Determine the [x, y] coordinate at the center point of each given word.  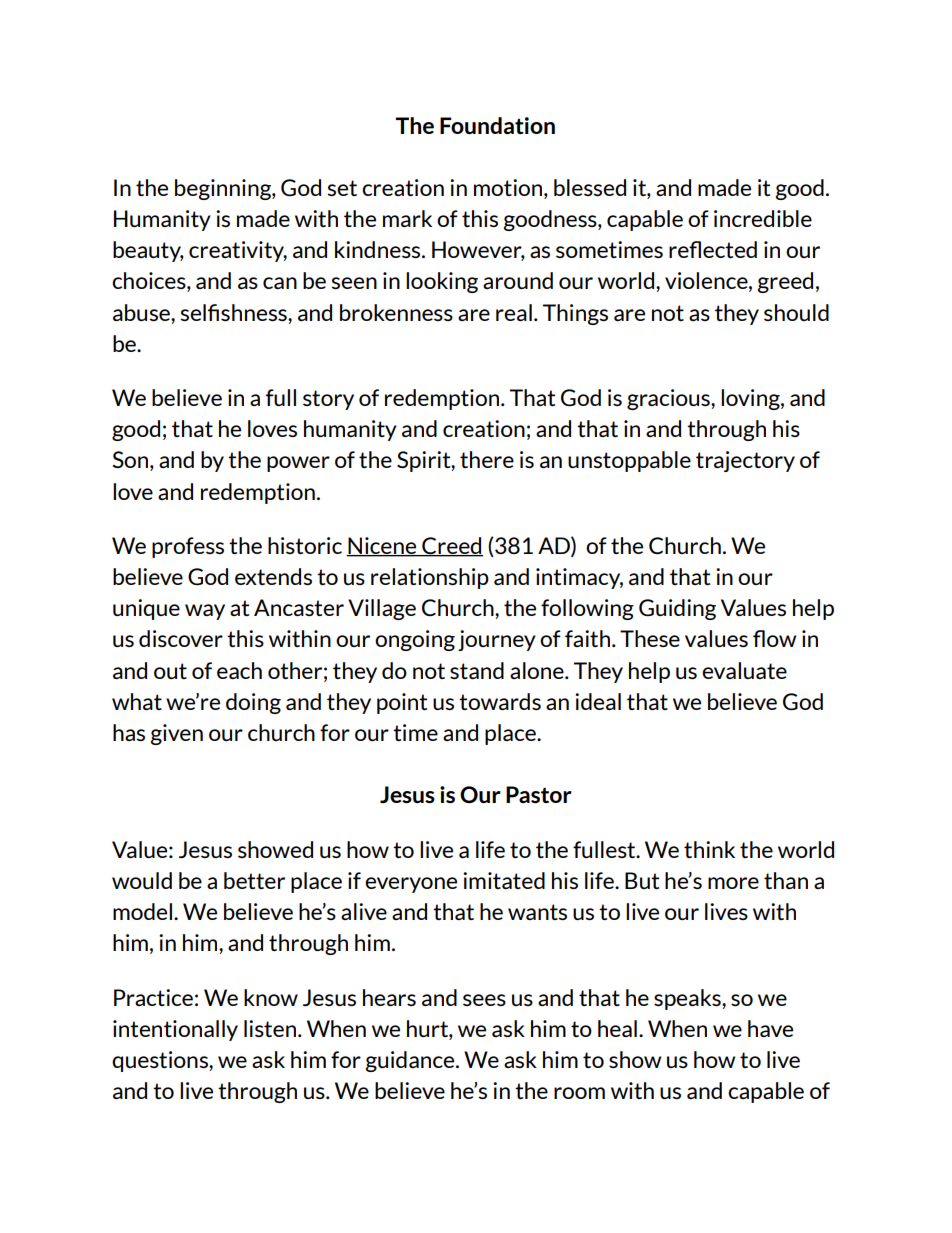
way [205, 612]
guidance [411, 1061]
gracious [669, 399]
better [254, 880]
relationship [430, 578]
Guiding [677, 609]
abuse [142, 312]
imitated [504, 880]
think [709, 849]
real [514, 312]
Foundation [497, 125]
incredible [763, 218]
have [770, 1028]
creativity [238, 251]
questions [161, 1061]
